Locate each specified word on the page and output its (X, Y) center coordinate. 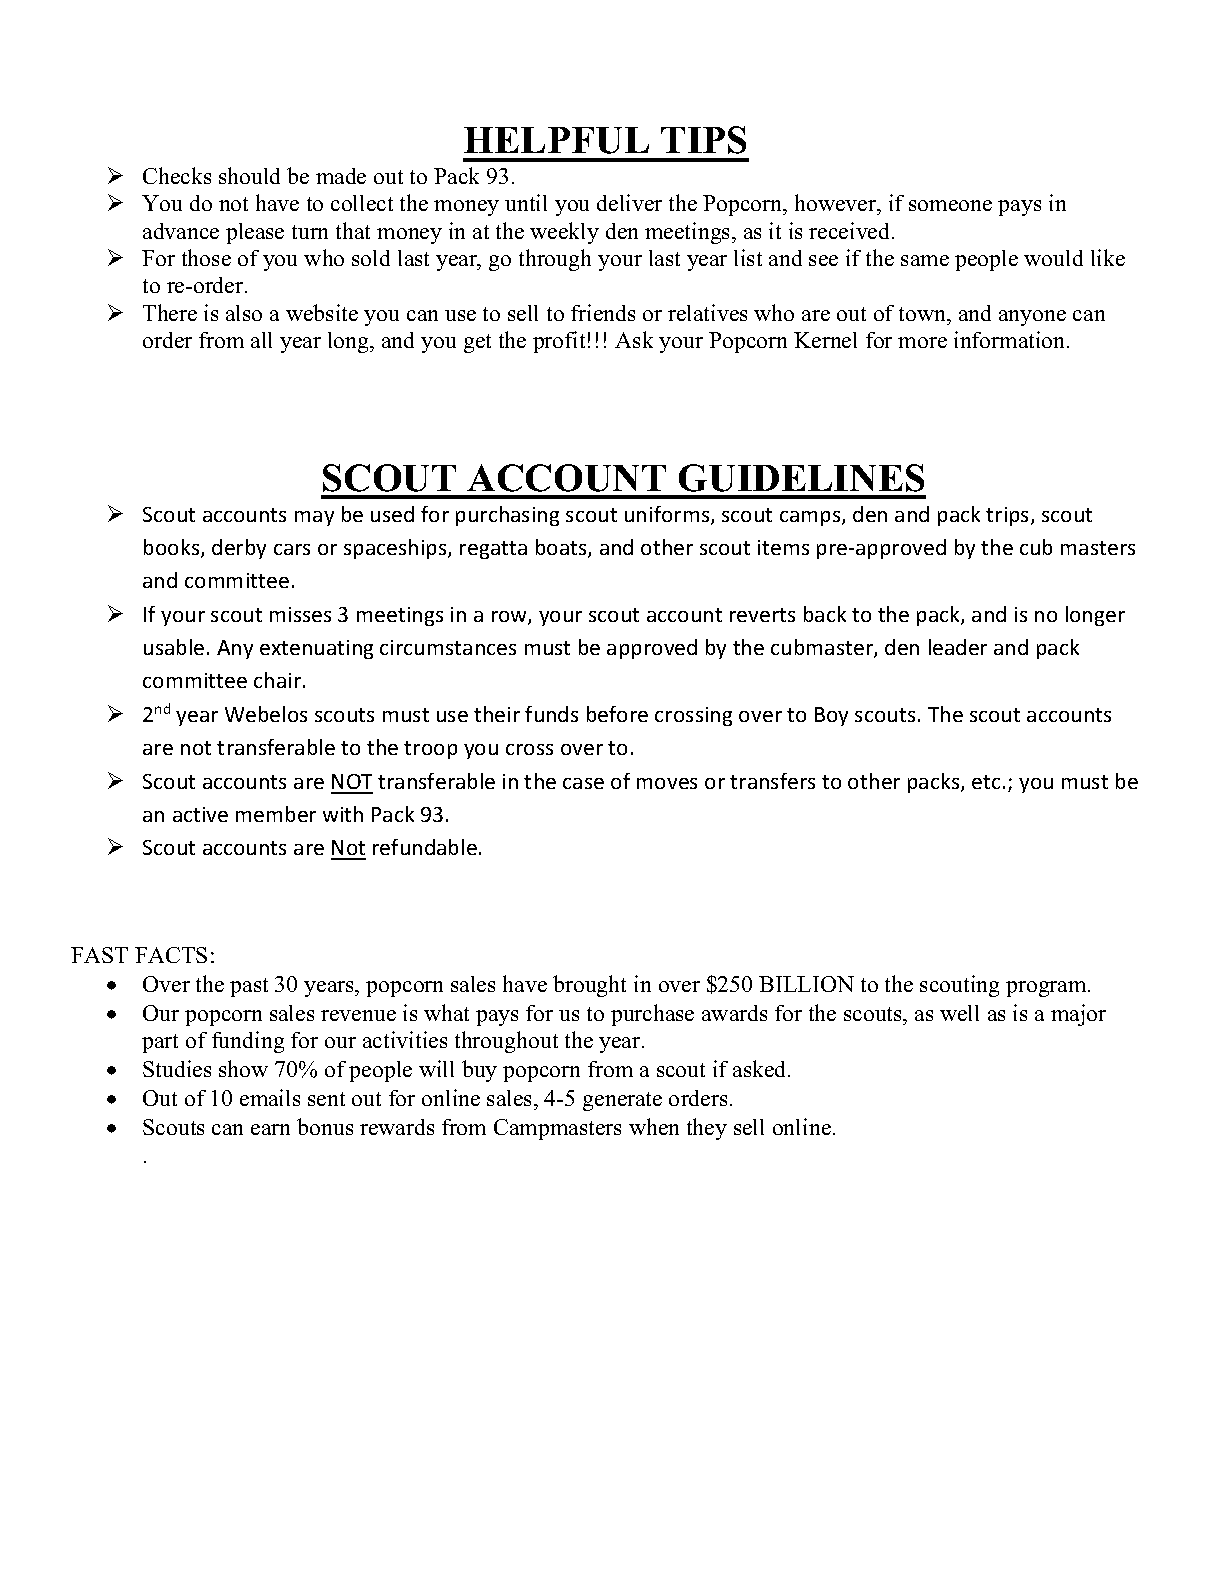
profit (559, 342)
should (249, 175)
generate (622, 1101)
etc (986, 782)
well (959, 1013)
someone (950, 205)
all (261, 340)
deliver (629, 202)
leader (958, 647)
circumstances (448, 647)
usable (174, 647)
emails (270, 1097)
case (583, 783)
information (1011, 339)
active (200, 814)
